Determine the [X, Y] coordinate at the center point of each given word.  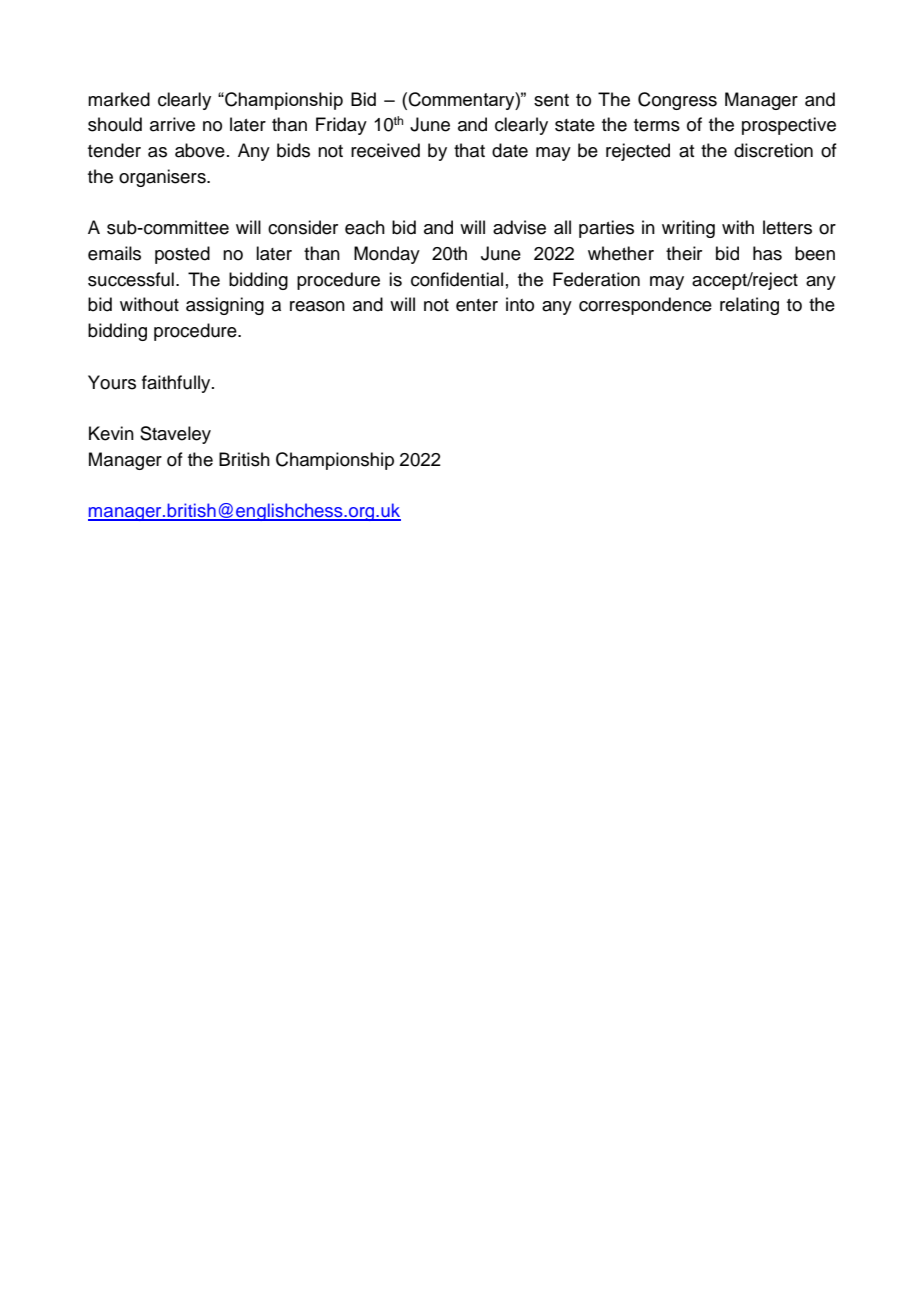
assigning [225, 306]
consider [303, 227]
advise [519, 227]
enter [477, 305]
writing [688, 229]
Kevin [111, 433]
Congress [677, 101]
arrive [172, 124]
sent [551, 100]
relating [749, 306]
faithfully [177, 384]
